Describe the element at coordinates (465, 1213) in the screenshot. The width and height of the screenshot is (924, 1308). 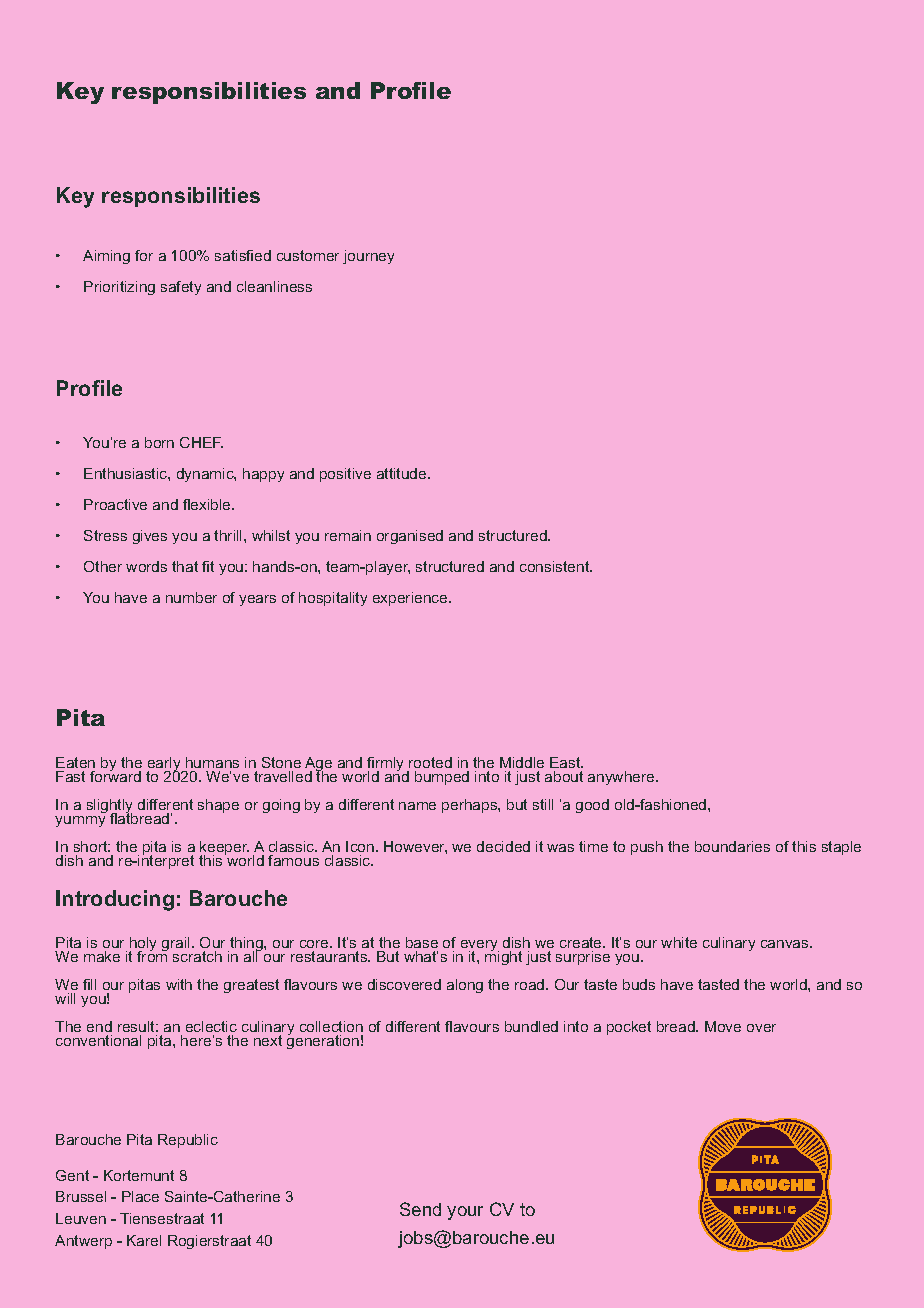
I see `your` at that location.
